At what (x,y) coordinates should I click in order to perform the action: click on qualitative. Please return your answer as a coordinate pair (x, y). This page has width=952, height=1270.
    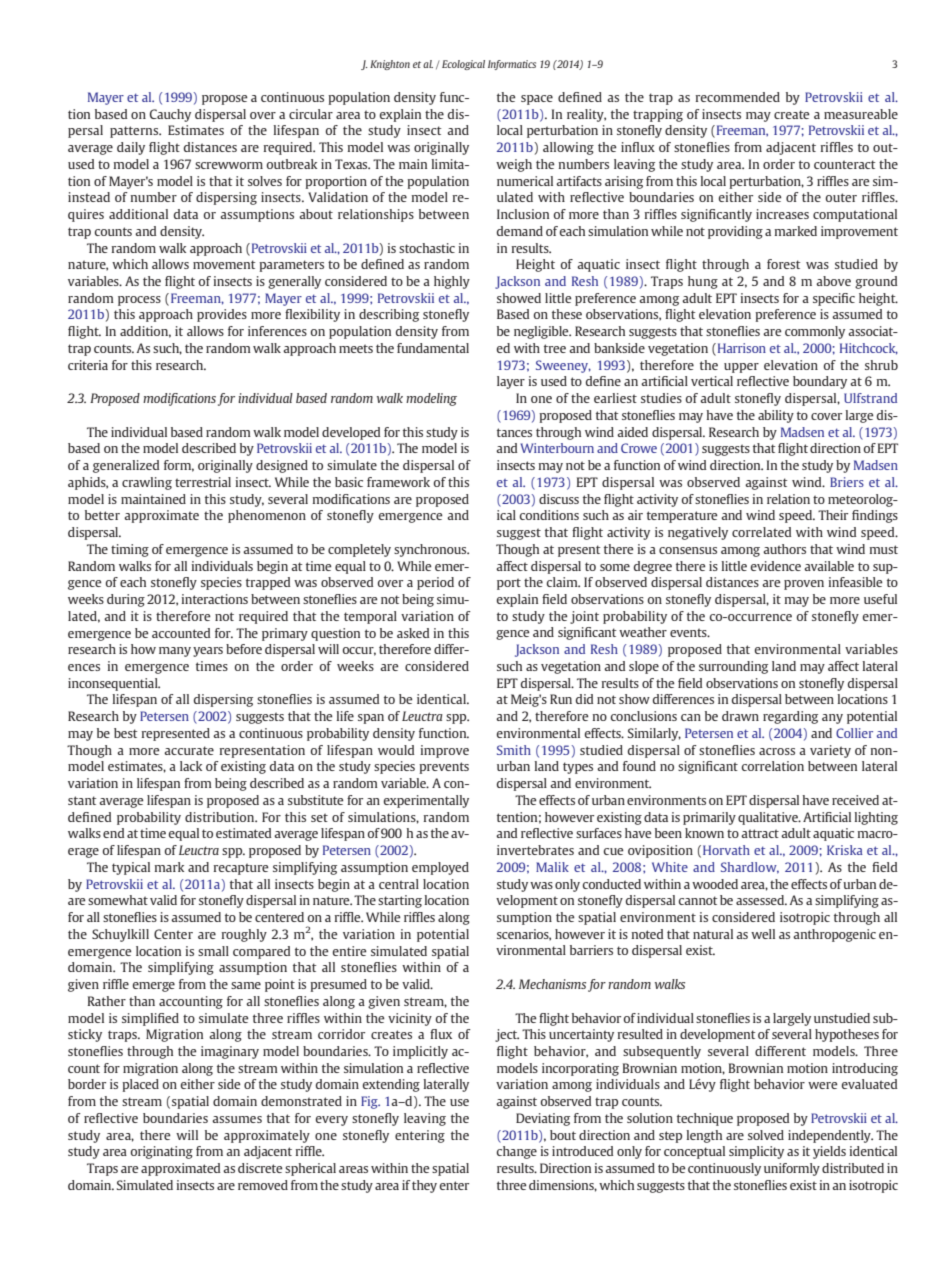
    Looking at the image, I should click on (769, 818).
